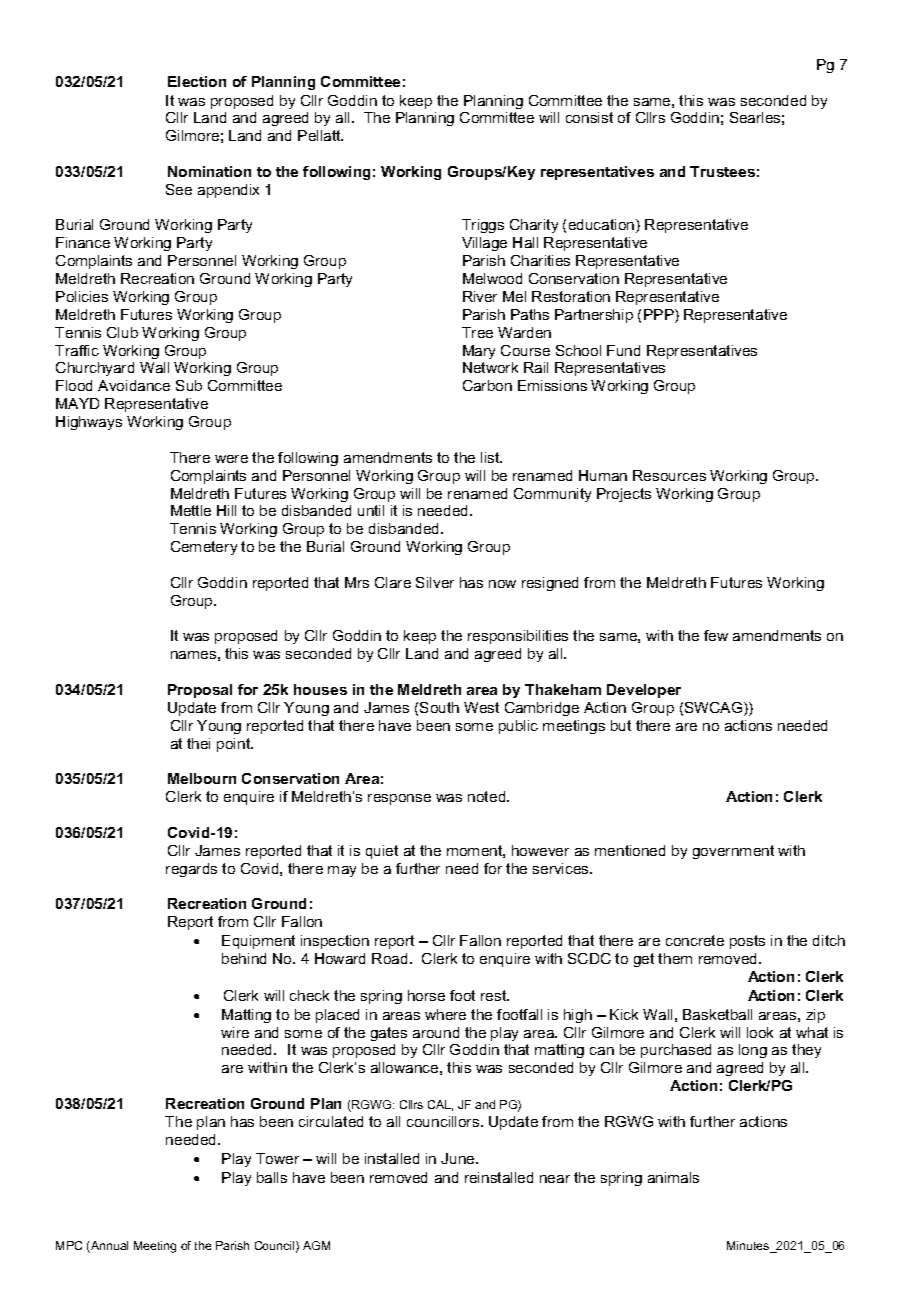  Describe the element at coordinates (491, 457) in the screenshot. I see `list` at that location.
